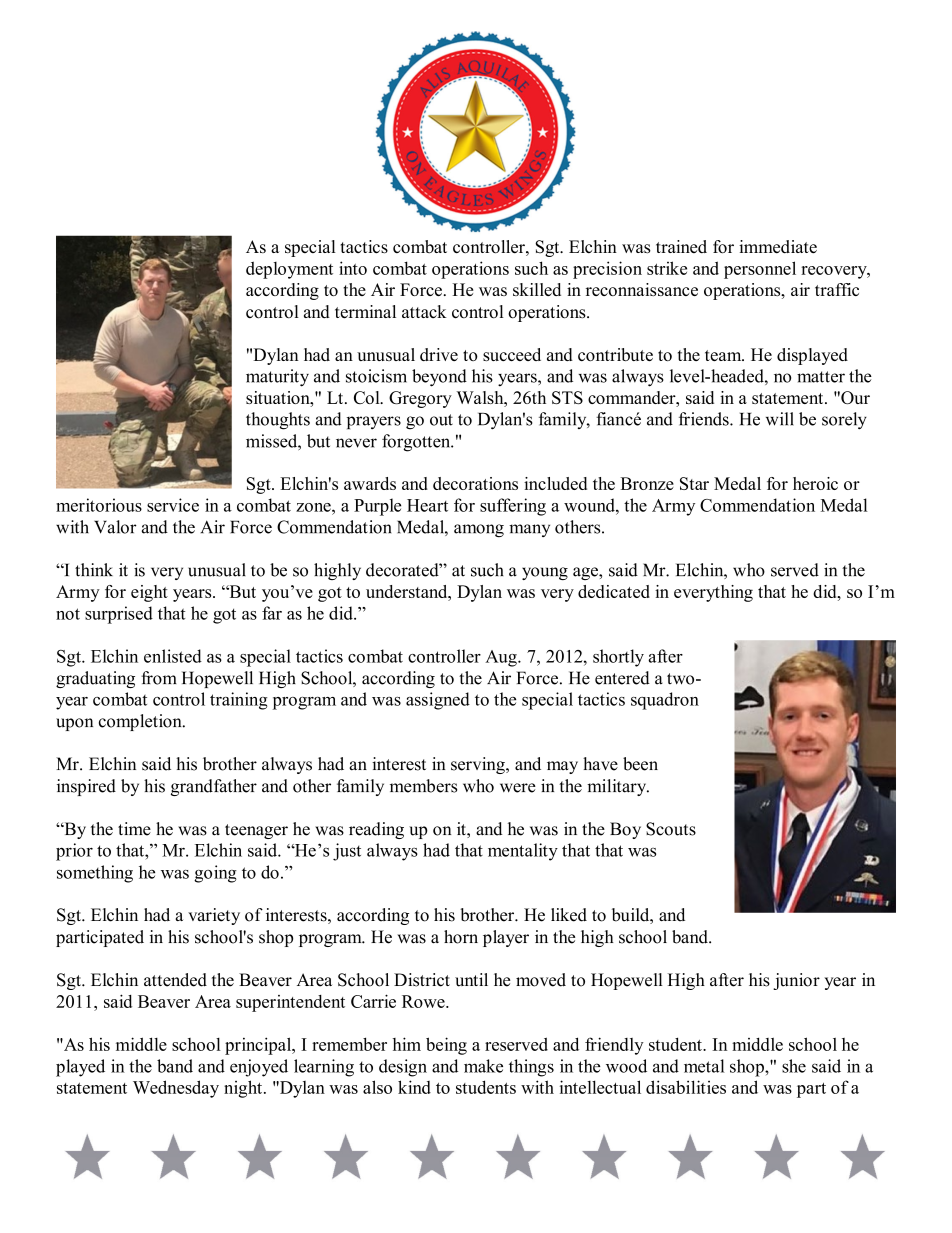 The width and height of the screenshot is (952, 1233). What do you see at coordinates (176, 1089) in the screenshot?
I see `Wednesday` at bounding box center [176, 1089].
